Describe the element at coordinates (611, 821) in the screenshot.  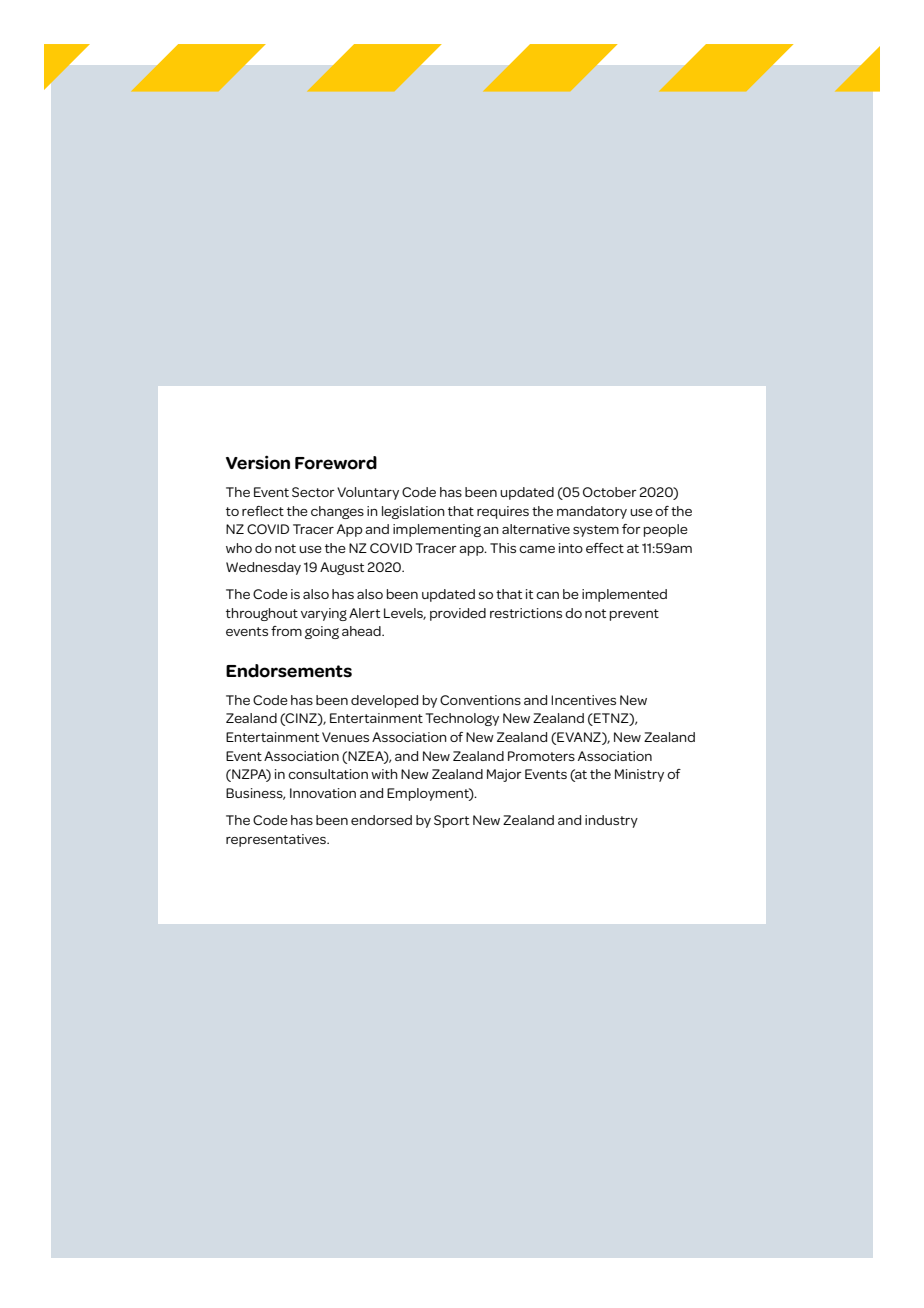
I see `industry` at that location.
